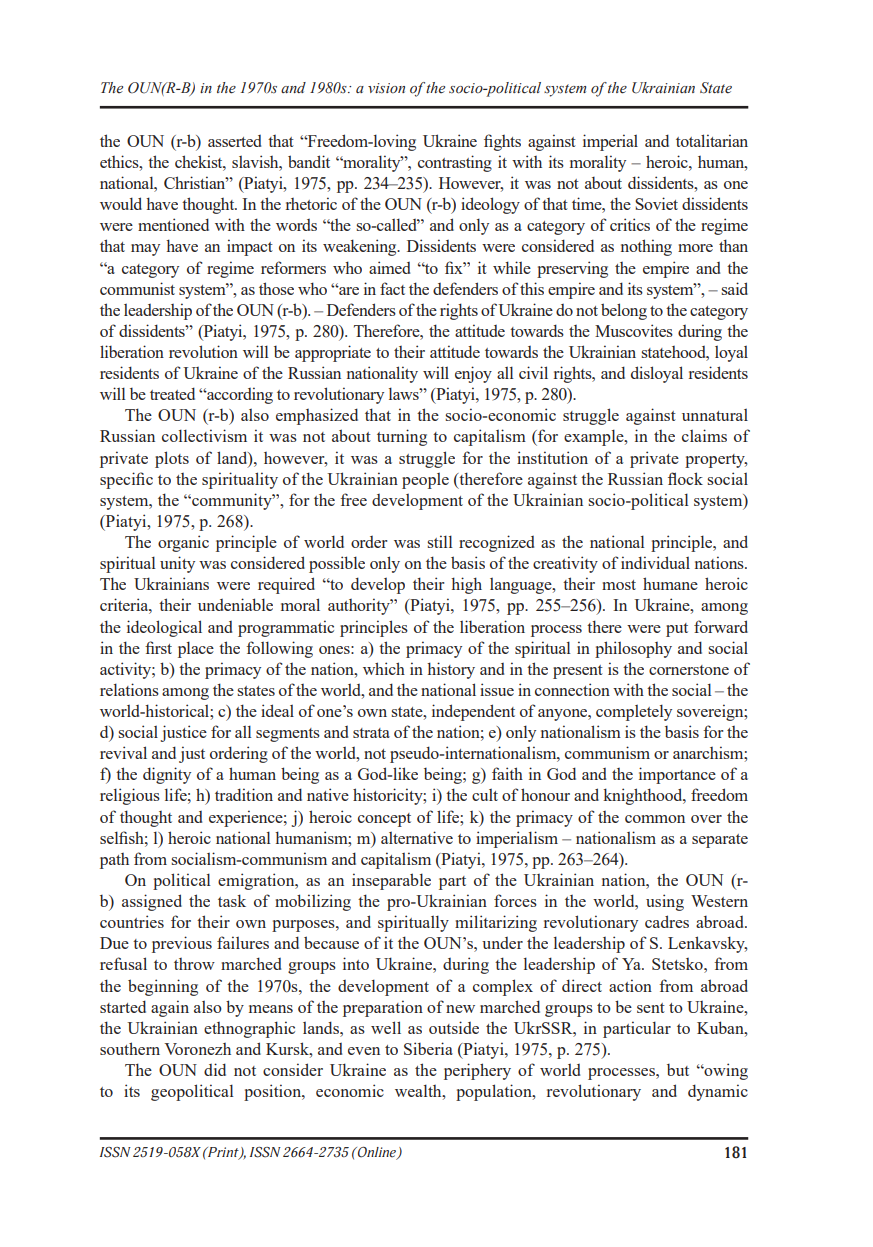 The image size is (873, 1247). I want to click on fact, so click(392, 288).
